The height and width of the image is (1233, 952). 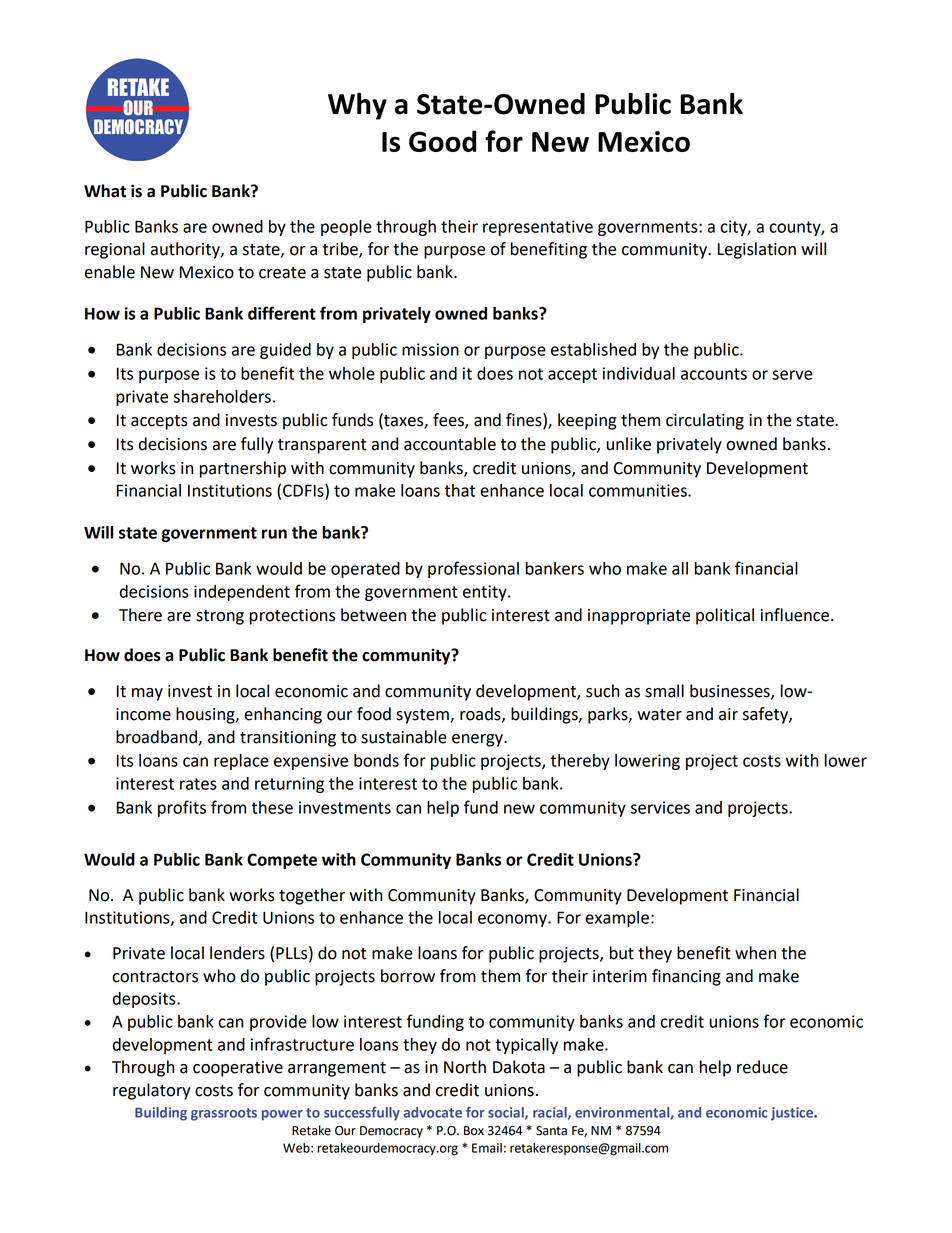 I want to click on entity, so click(x=486, y=593).
